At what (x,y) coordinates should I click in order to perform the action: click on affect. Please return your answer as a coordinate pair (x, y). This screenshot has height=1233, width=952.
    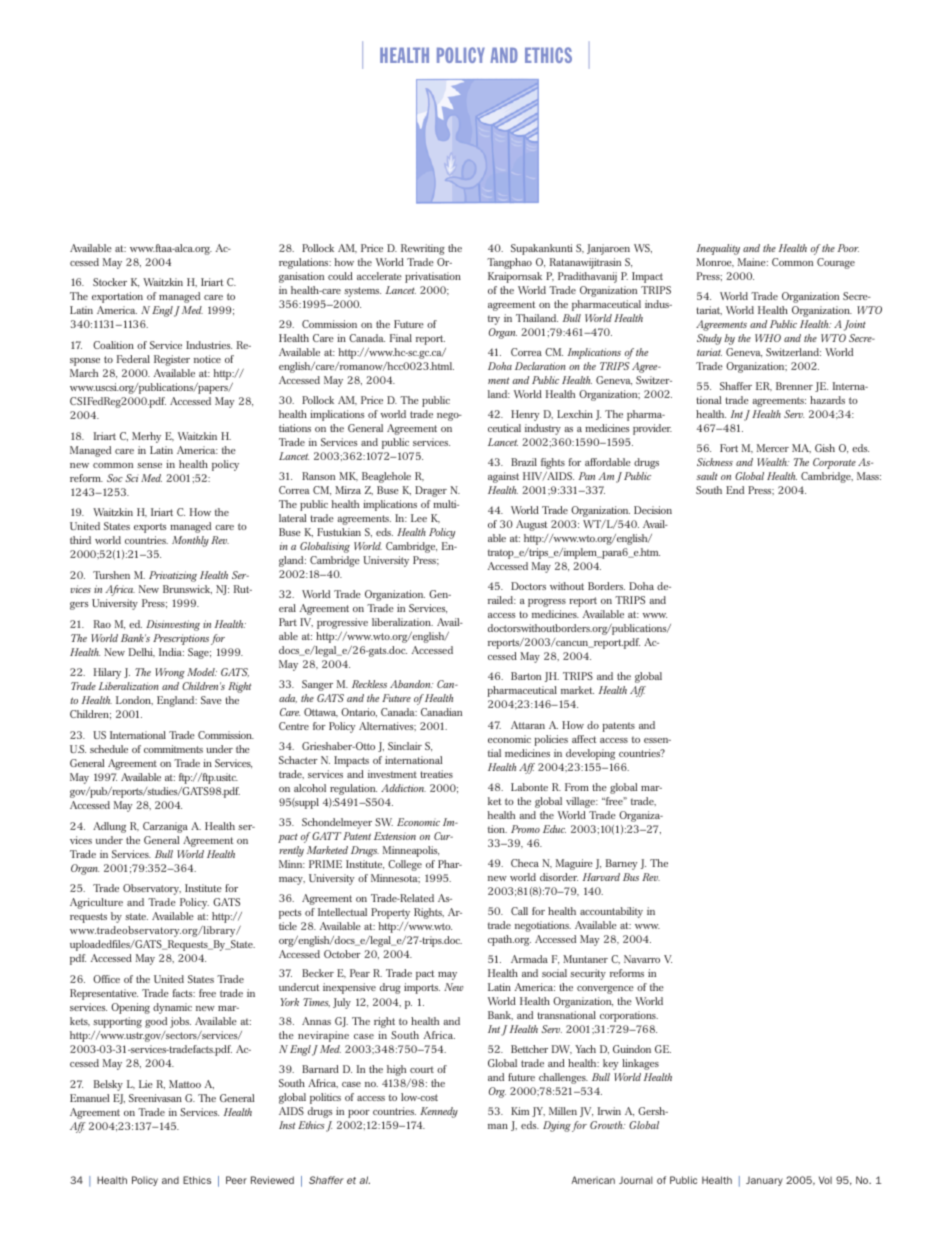
    Looking at the image, I should click on (584, 739).
